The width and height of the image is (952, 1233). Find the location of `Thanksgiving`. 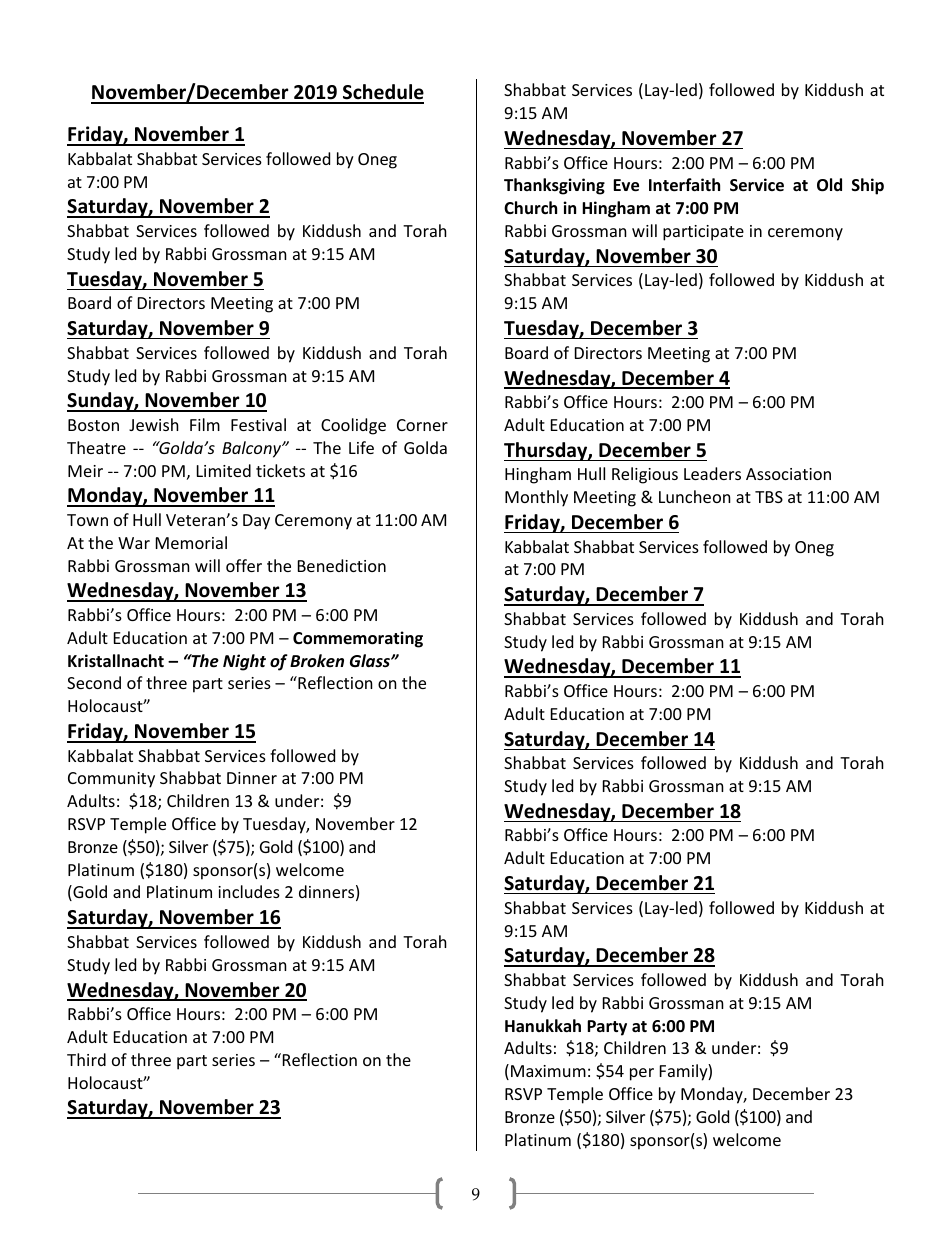

Thanksgiving is located at coordinates (554, 186).
